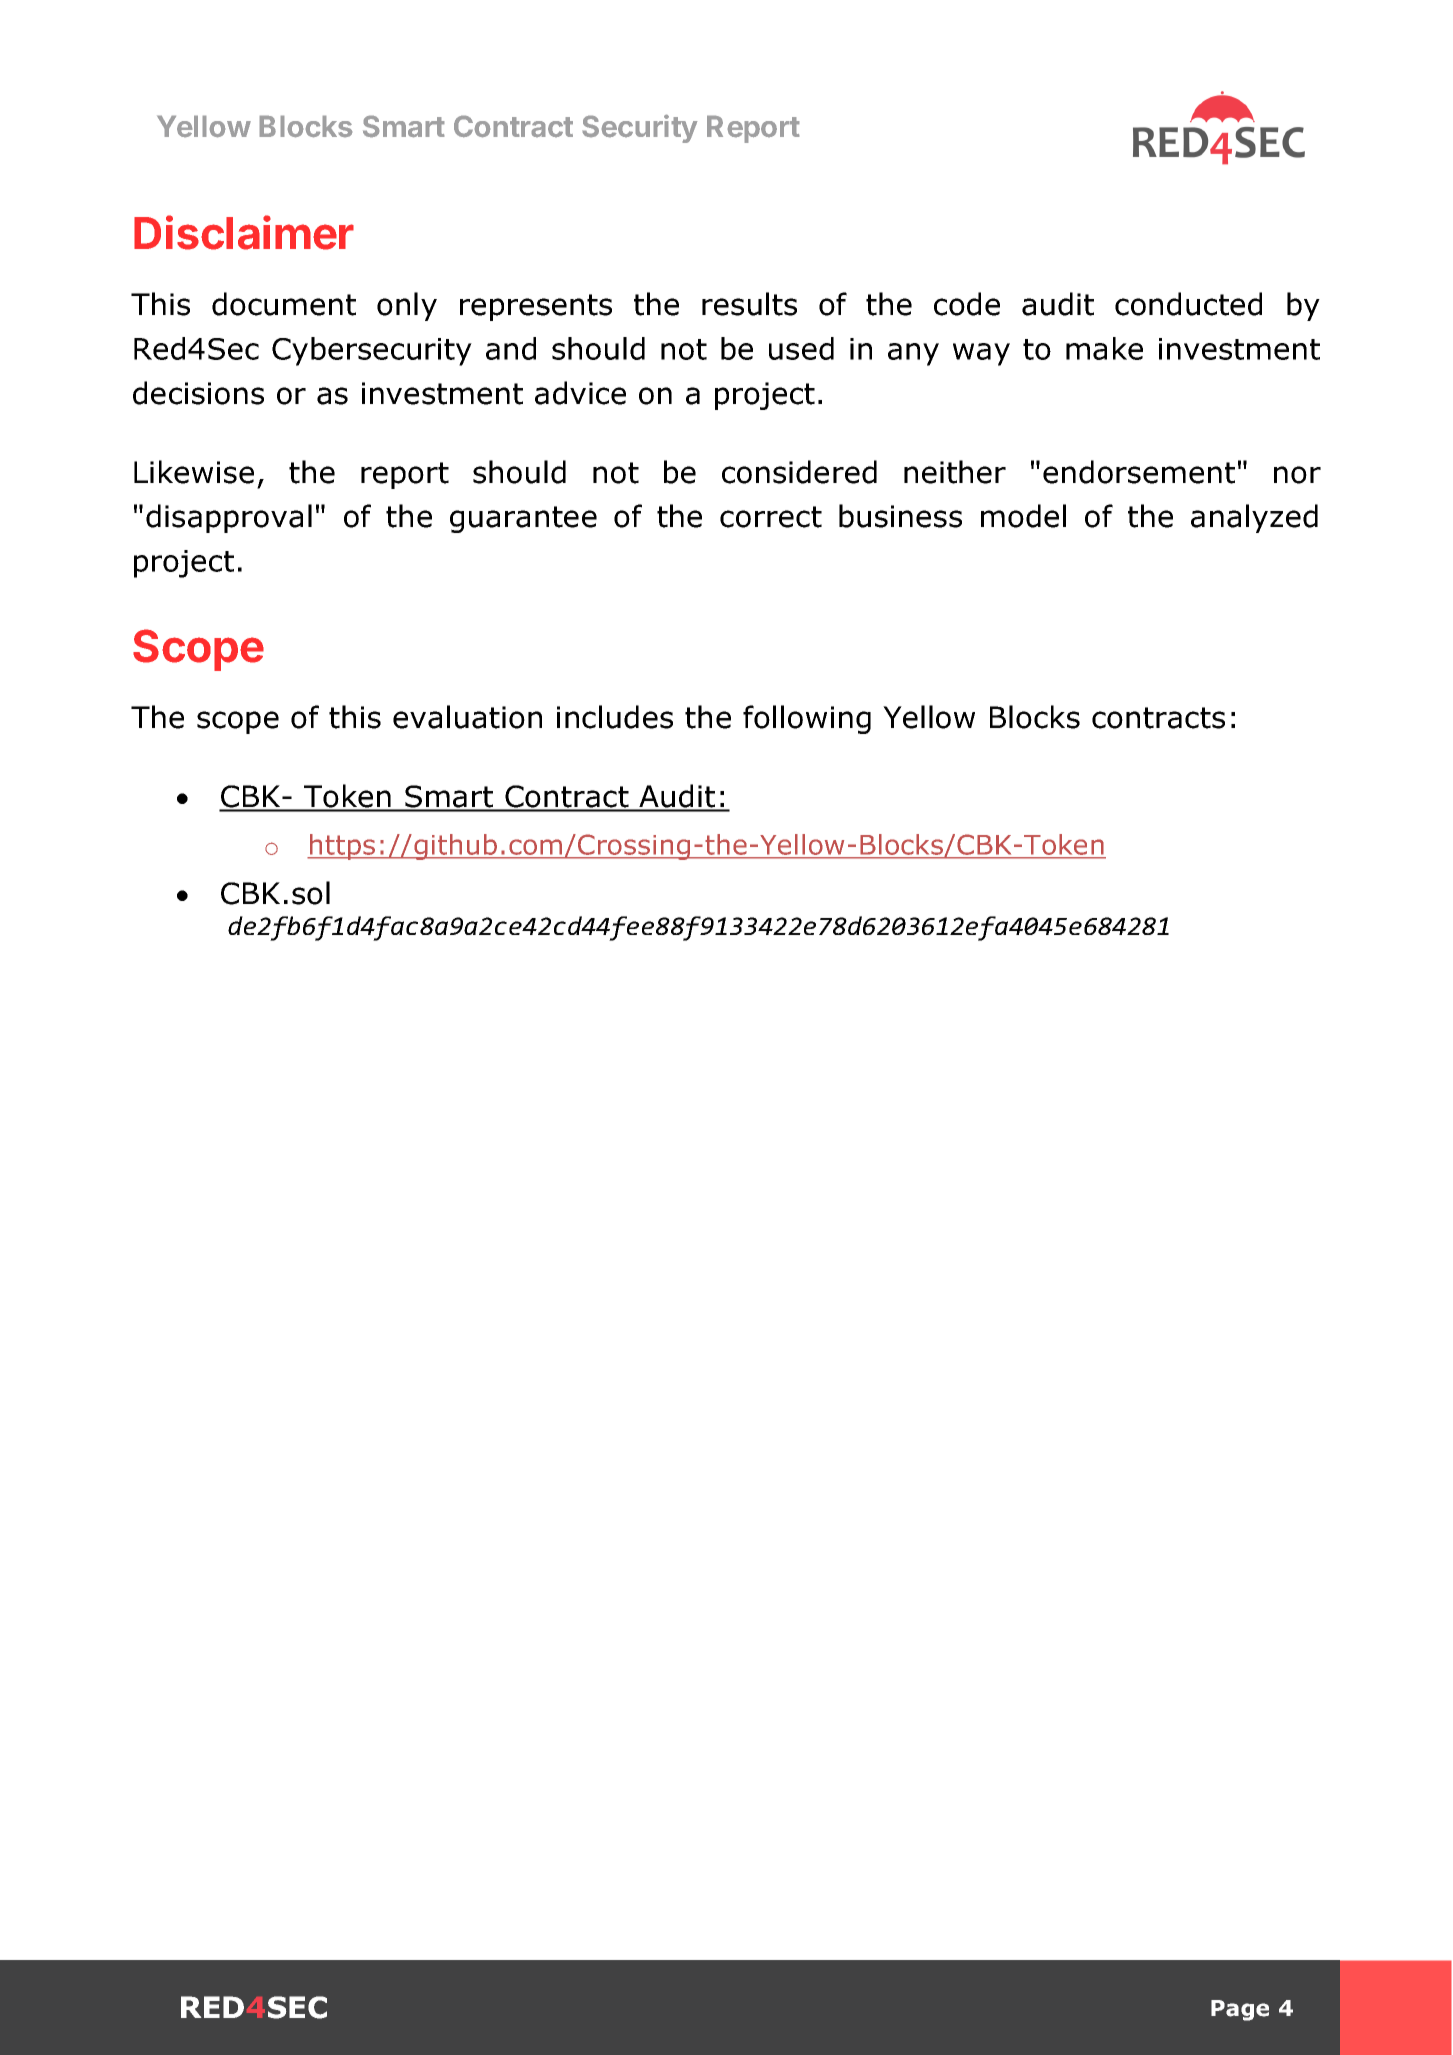 Image resolution: width=1453 pixels, height=2055 pixels. Describe the element at coordinates (807, 719) in the screenshot. I see `following` at that location.
